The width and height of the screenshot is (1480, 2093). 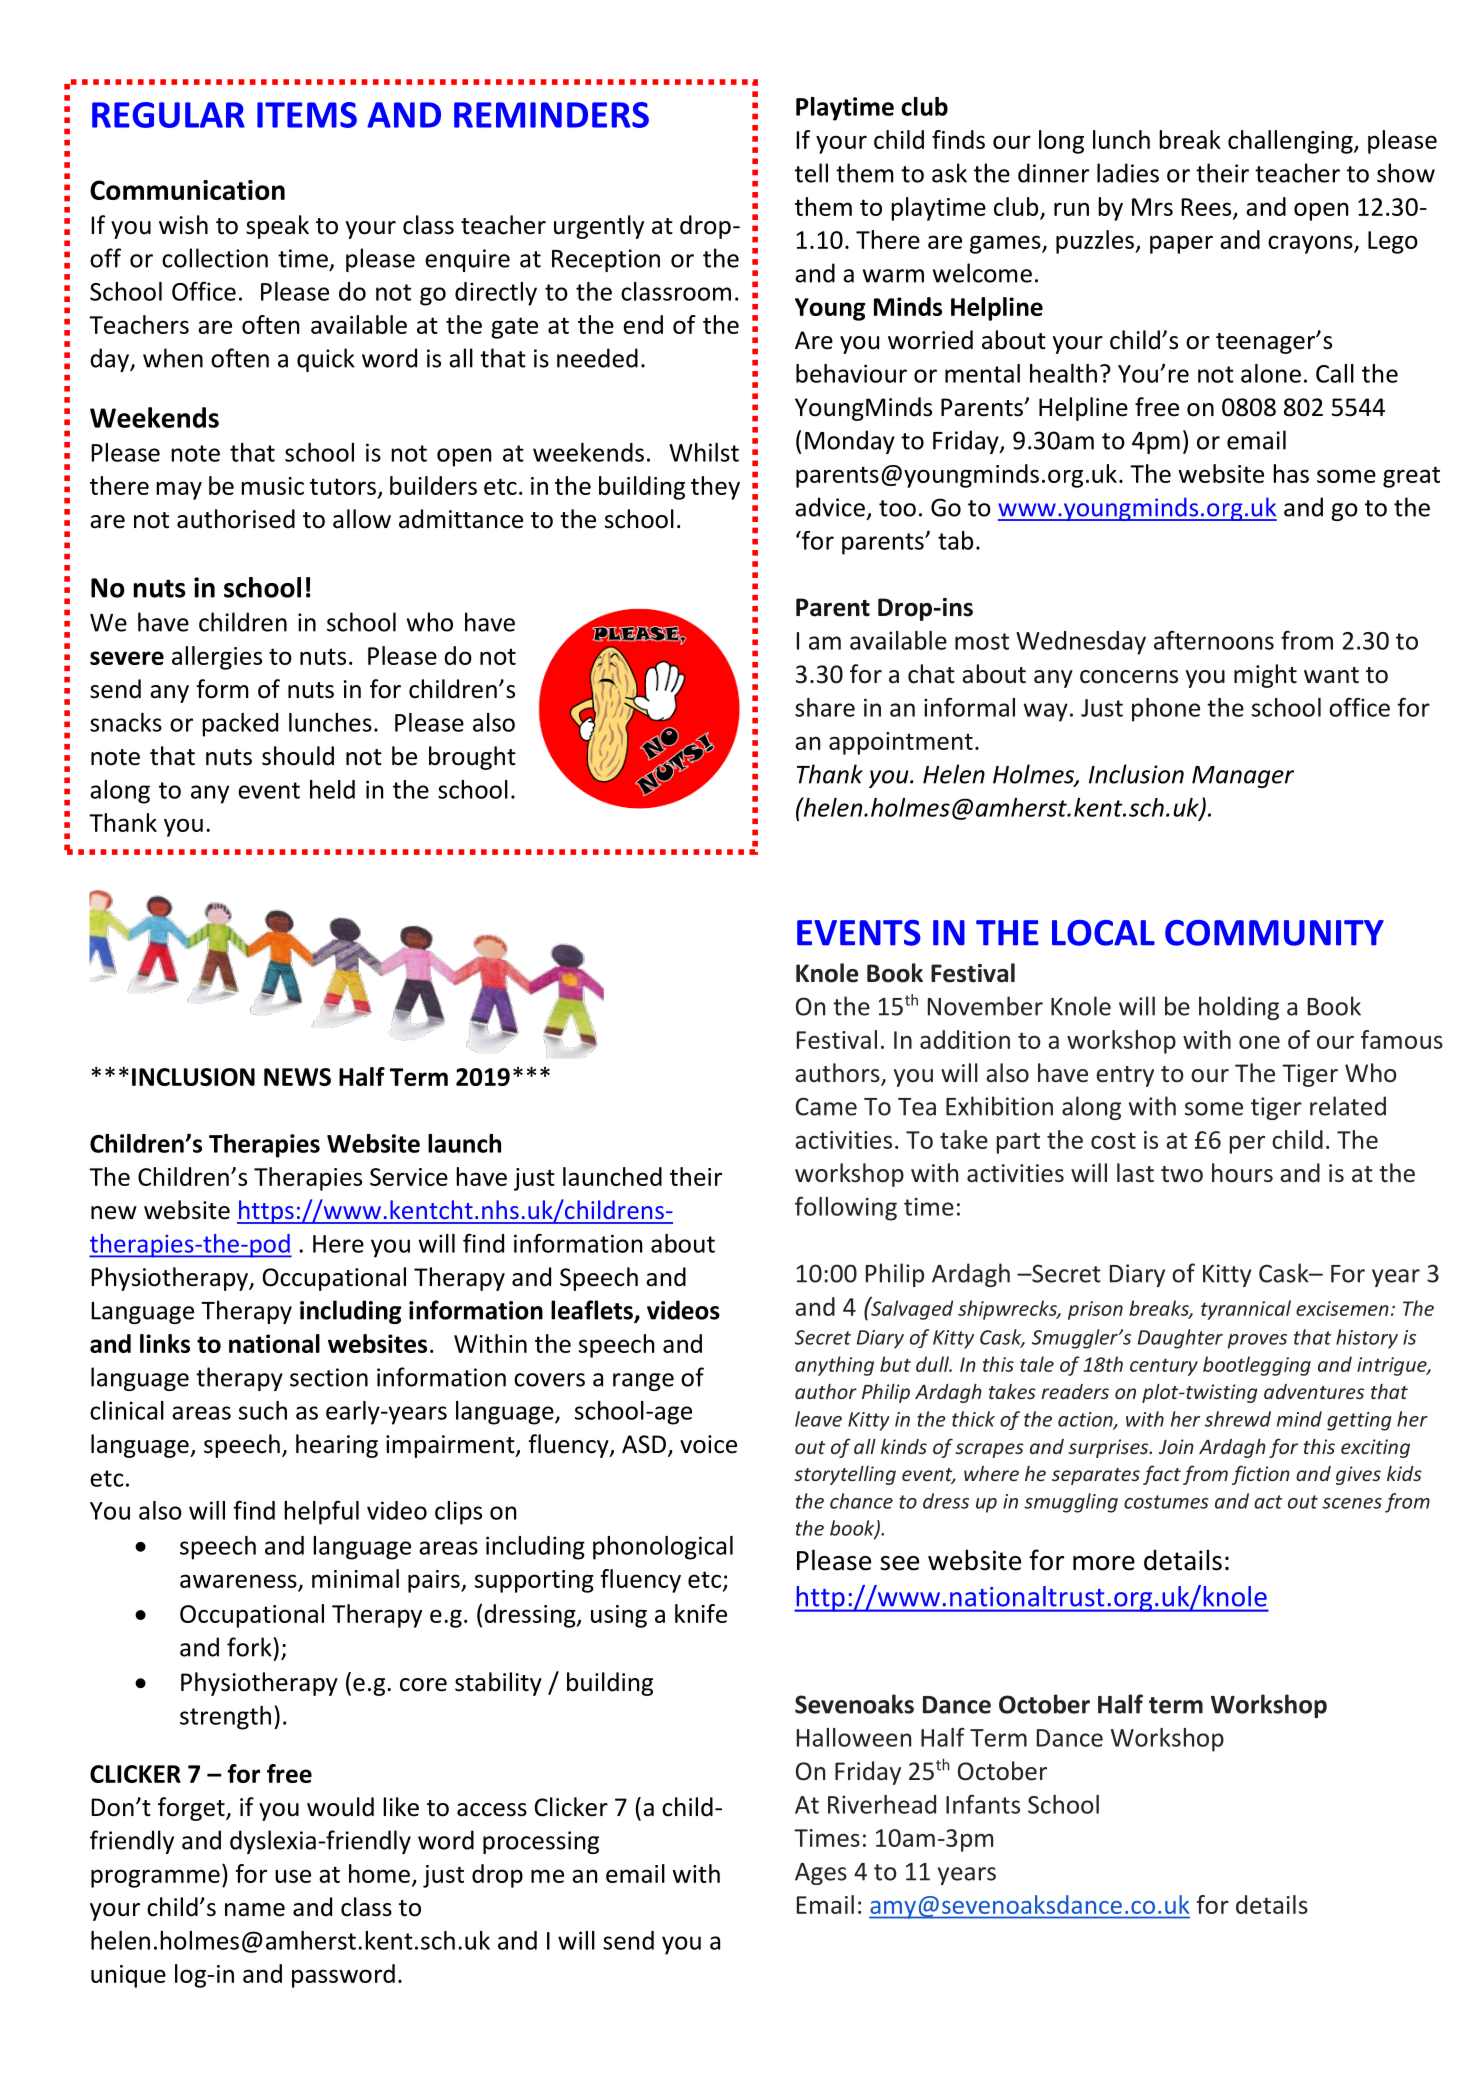 What do you see at coordinates (983, 1804) in the screenshot?
I see `Infants` at bounding box center [983, 1804].
